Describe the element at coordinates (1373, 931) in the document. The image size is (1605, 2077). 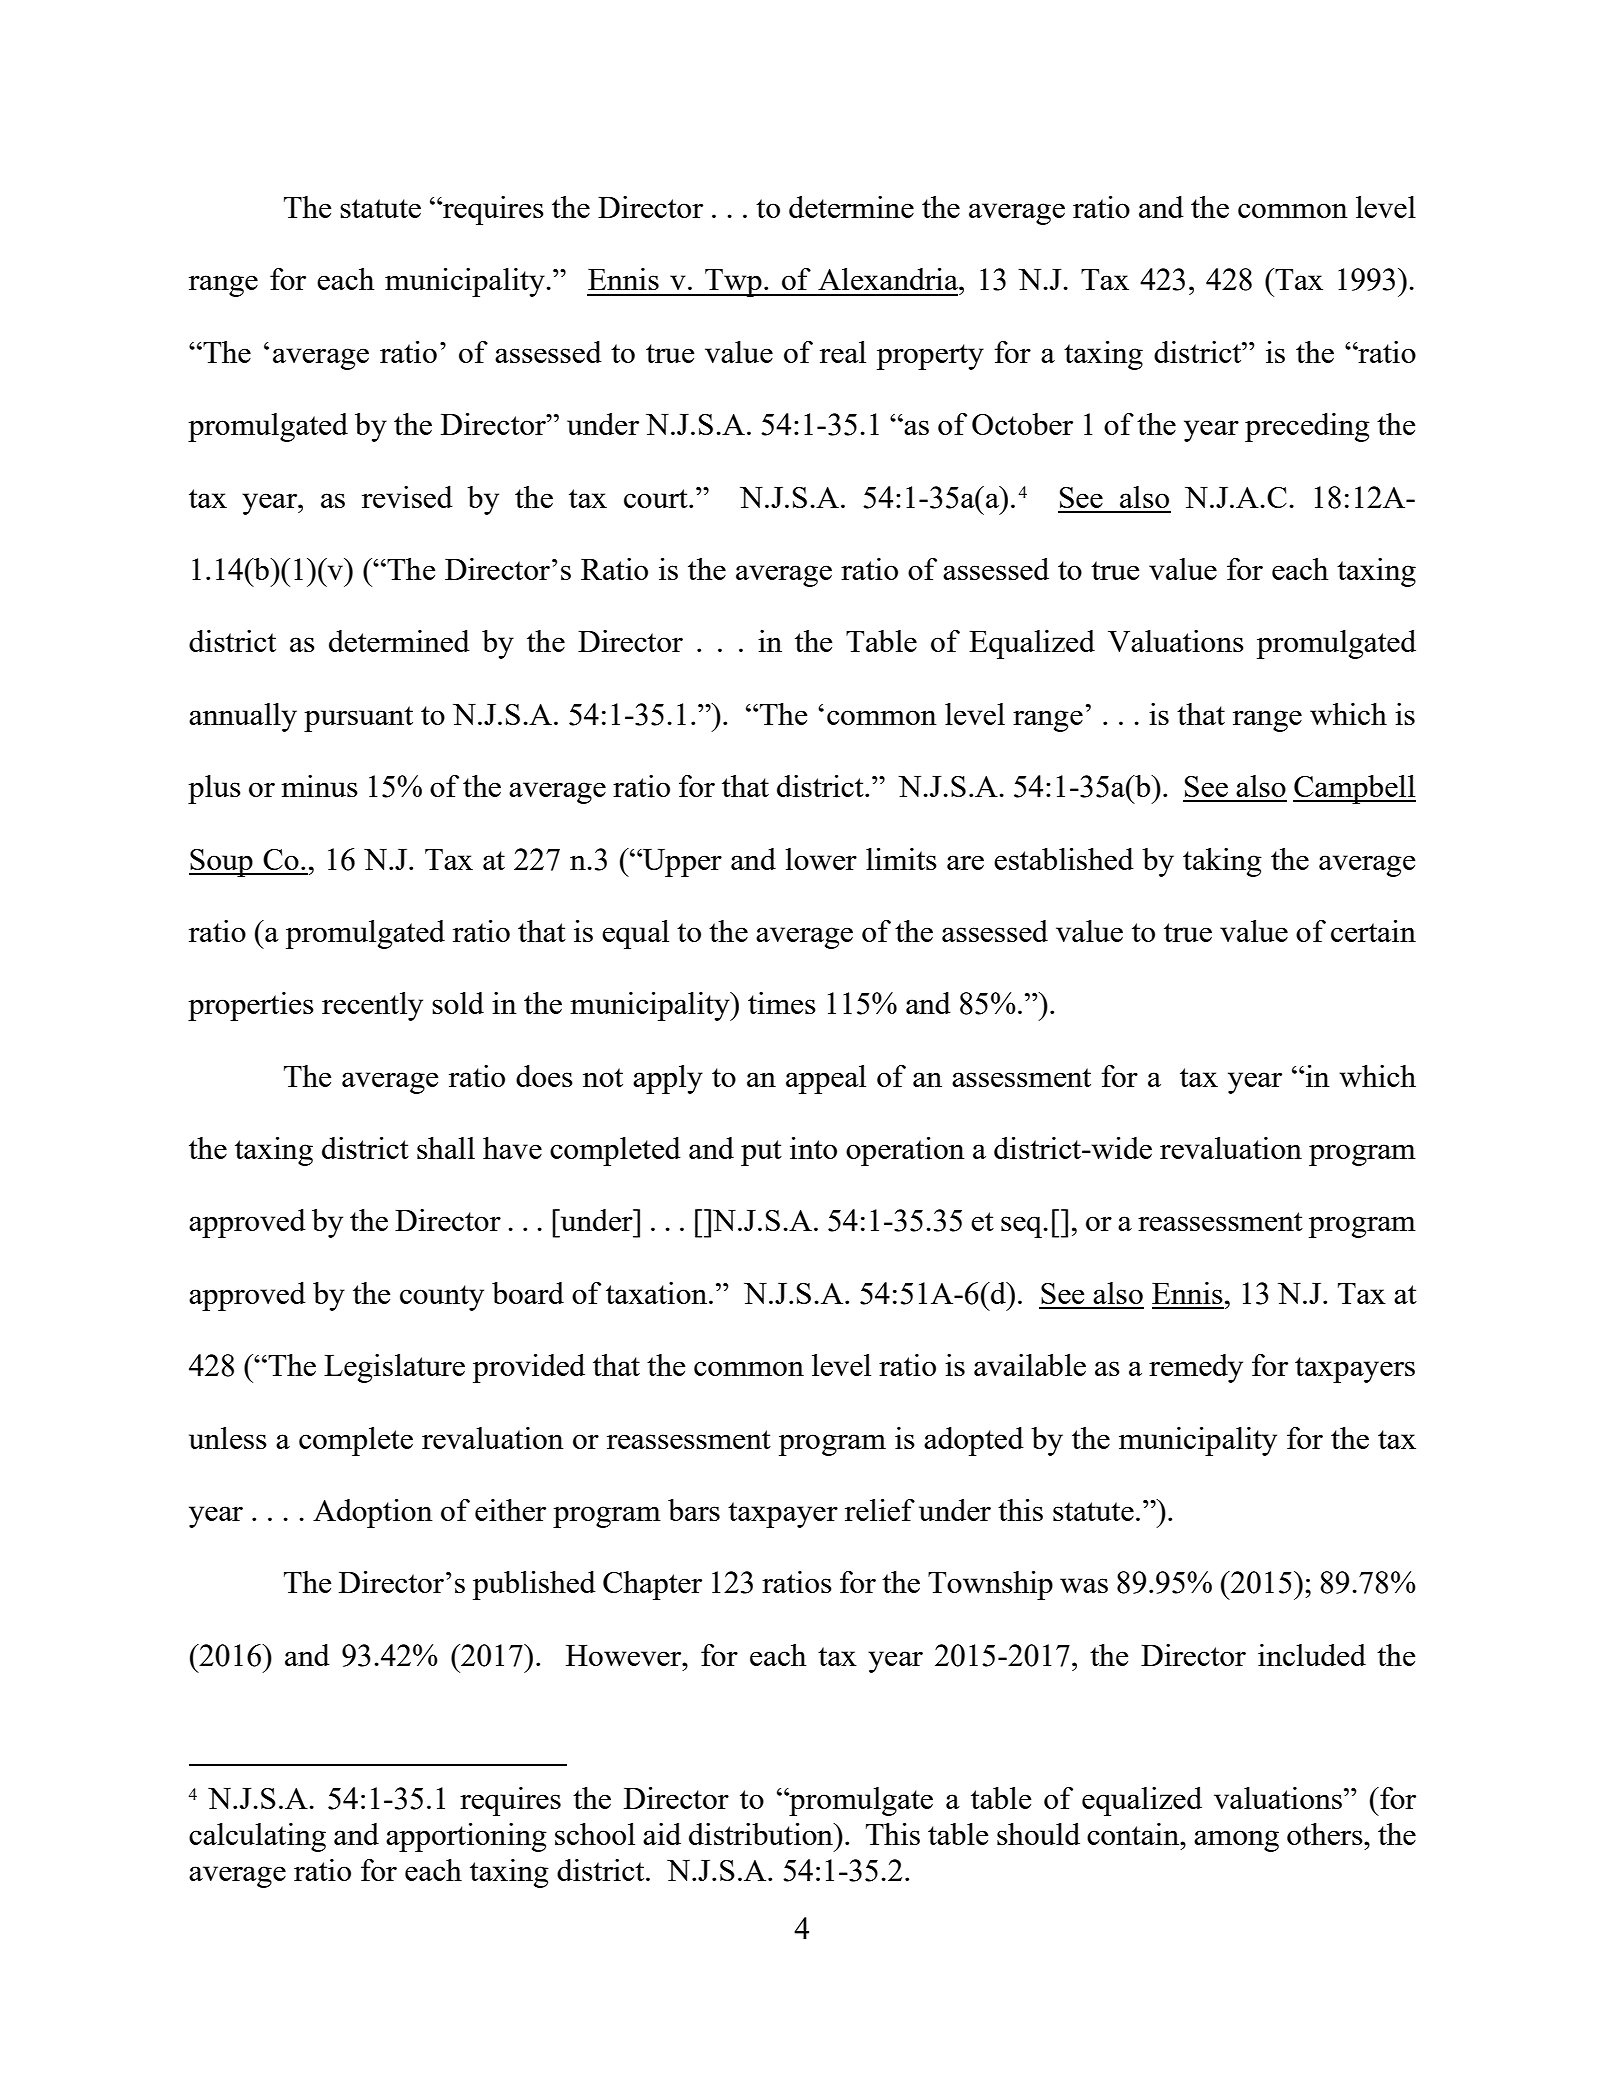
I see `certain` at that location.
